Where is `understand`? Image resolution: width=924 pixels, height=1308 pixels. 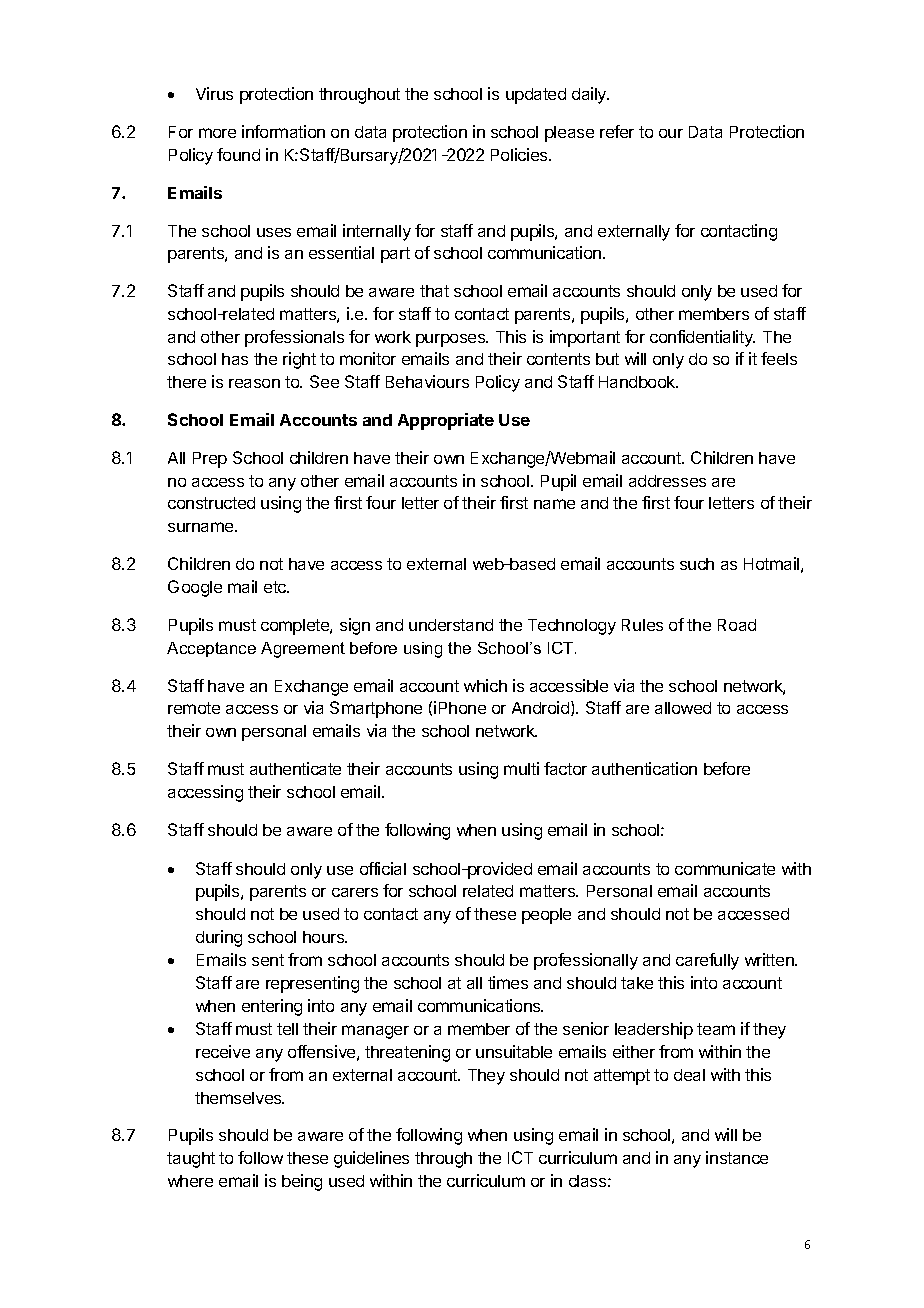 understand is located at coordinates (451, 625).
